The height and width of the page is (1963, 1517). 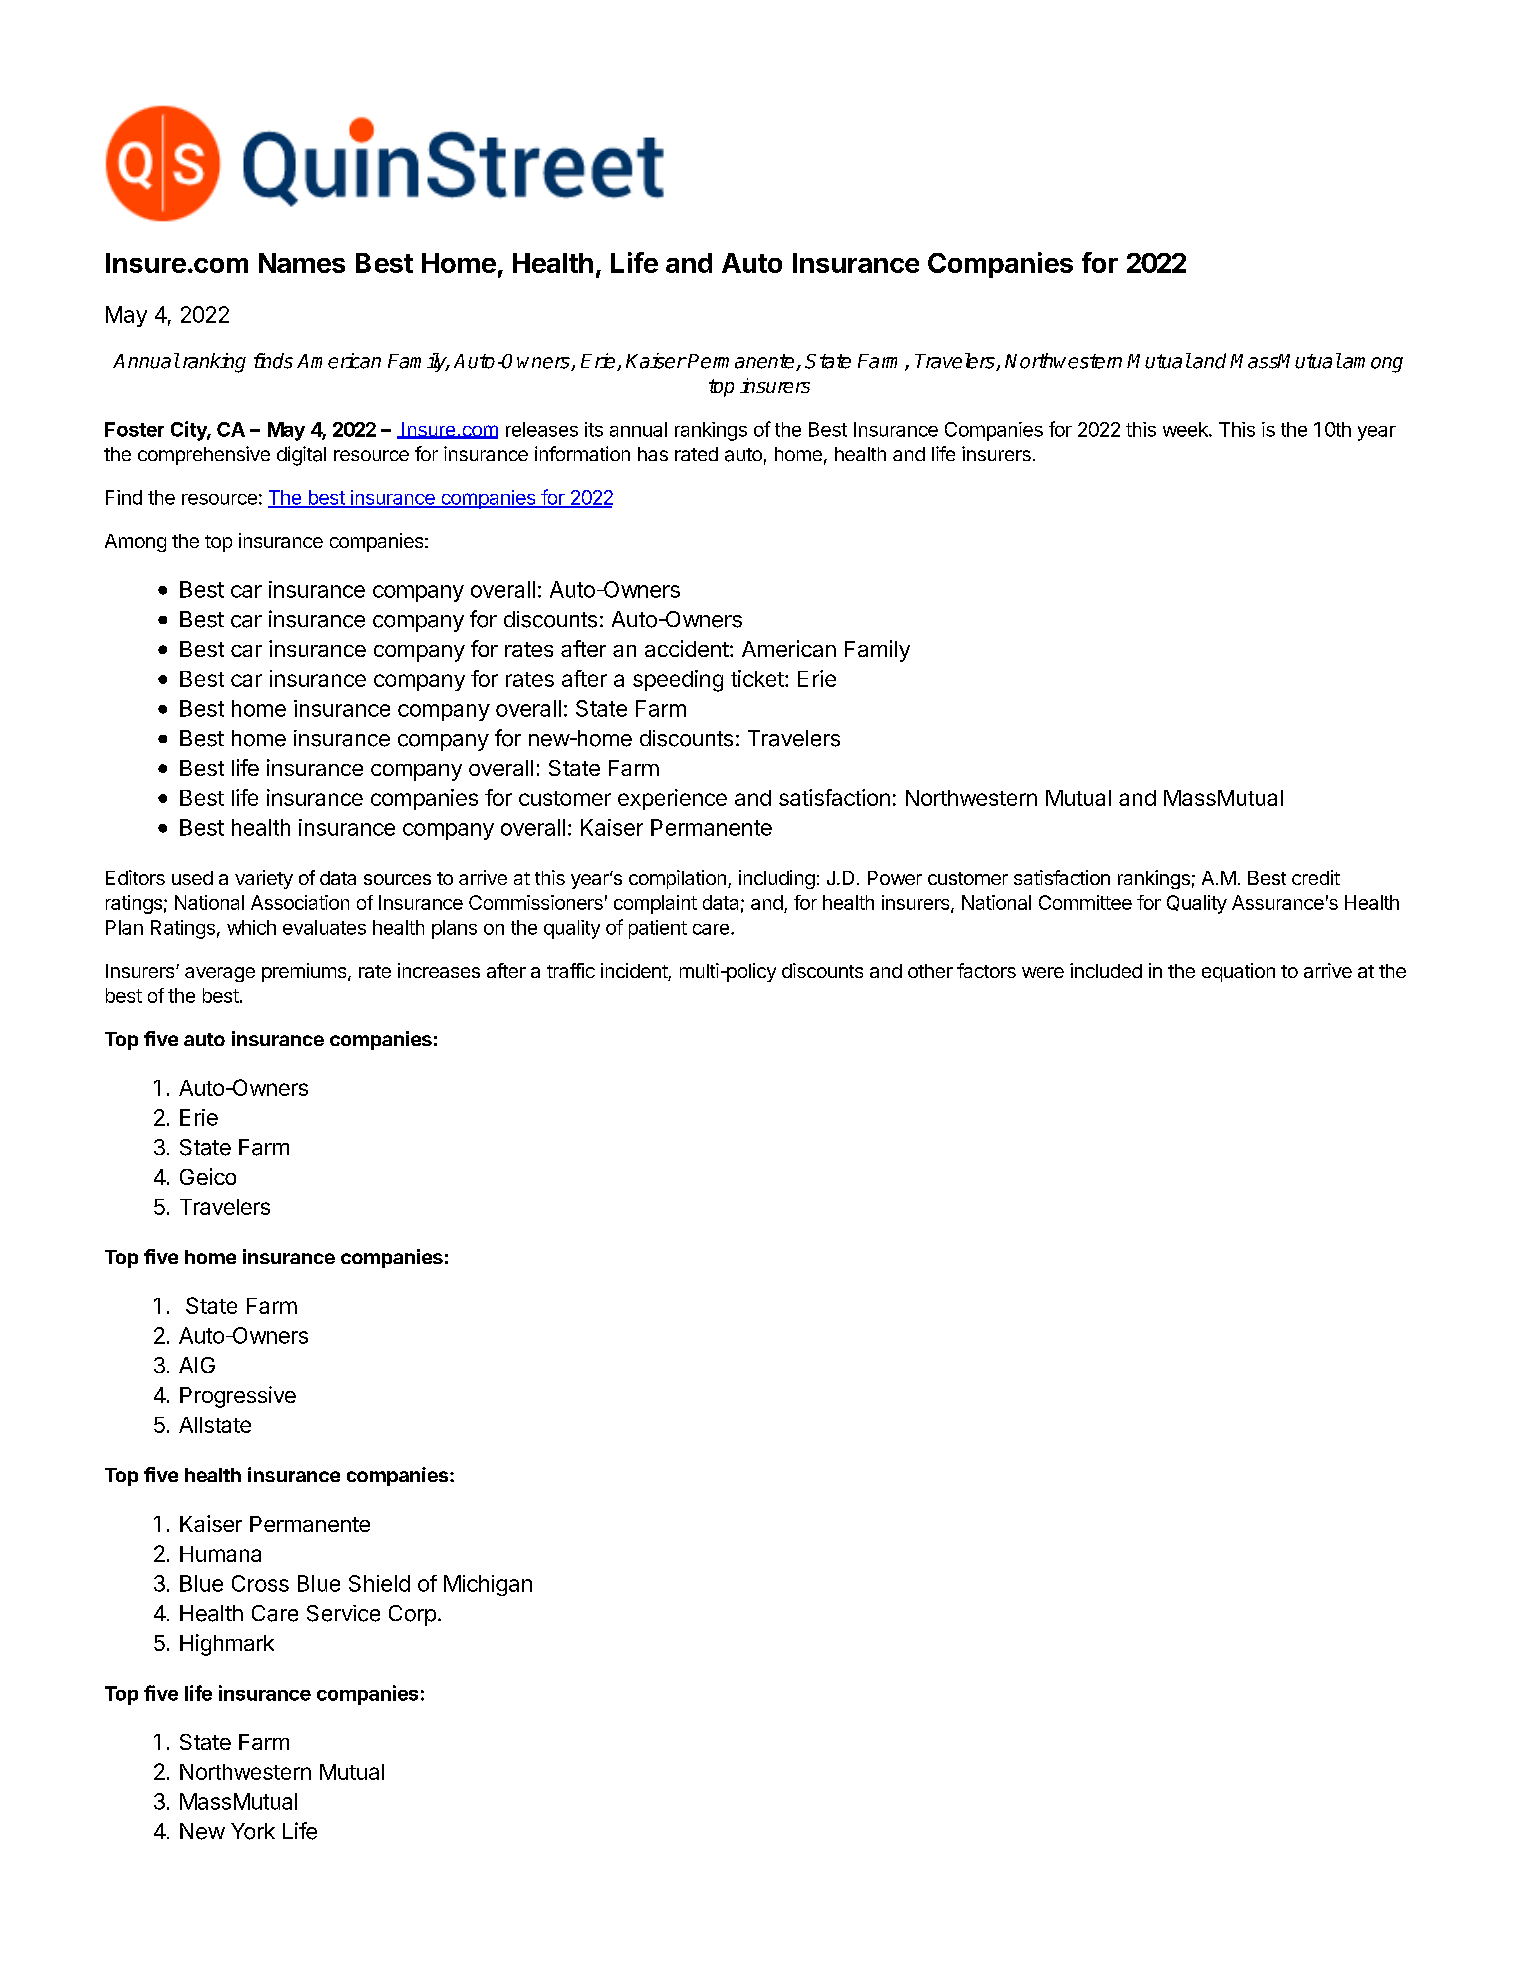 What do you see at coordinates (302, 263) in the page?
I see `Names` at bounding box center [302, 263].
